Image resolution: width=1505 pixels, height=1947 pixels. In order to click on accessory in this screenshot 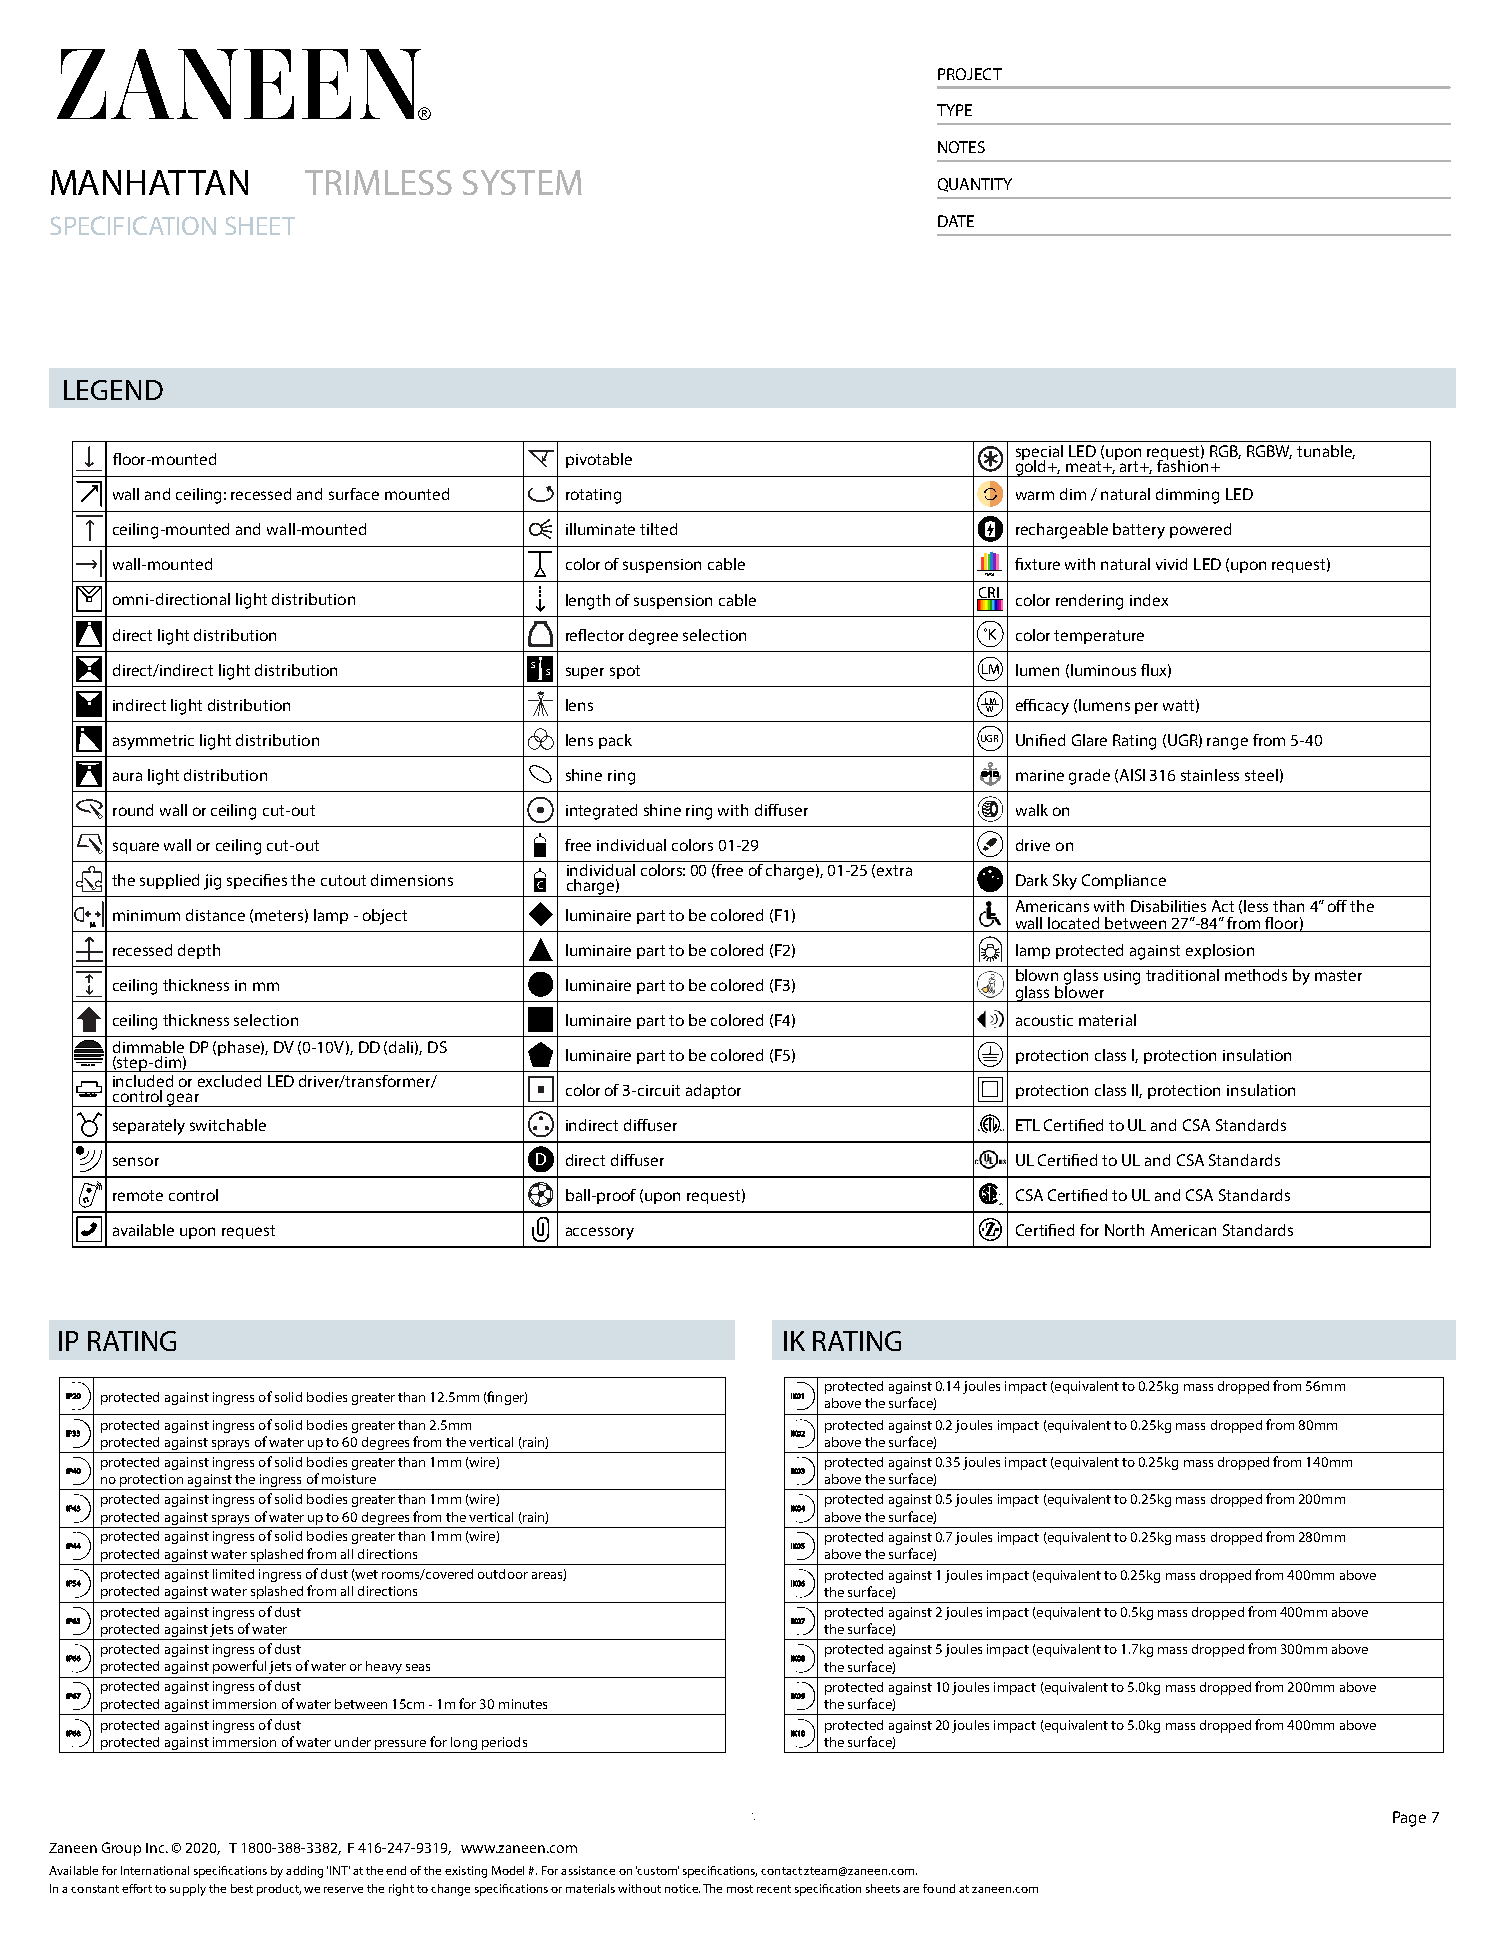, I will do `click(600, 1233)`.
